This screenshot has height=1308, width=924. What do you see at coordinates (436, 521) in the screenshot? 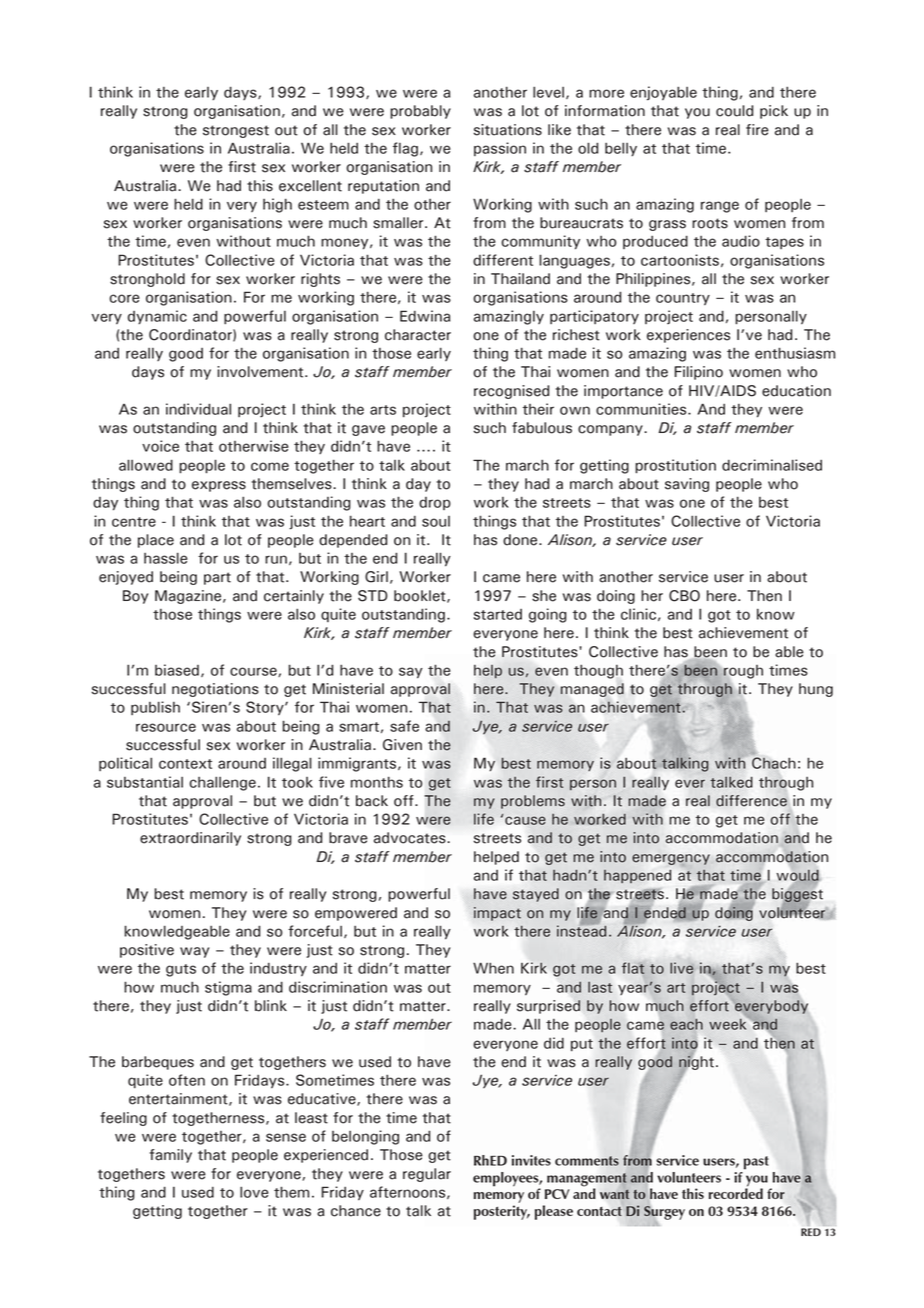
I see `soul` at bounding box center [436, 521].
